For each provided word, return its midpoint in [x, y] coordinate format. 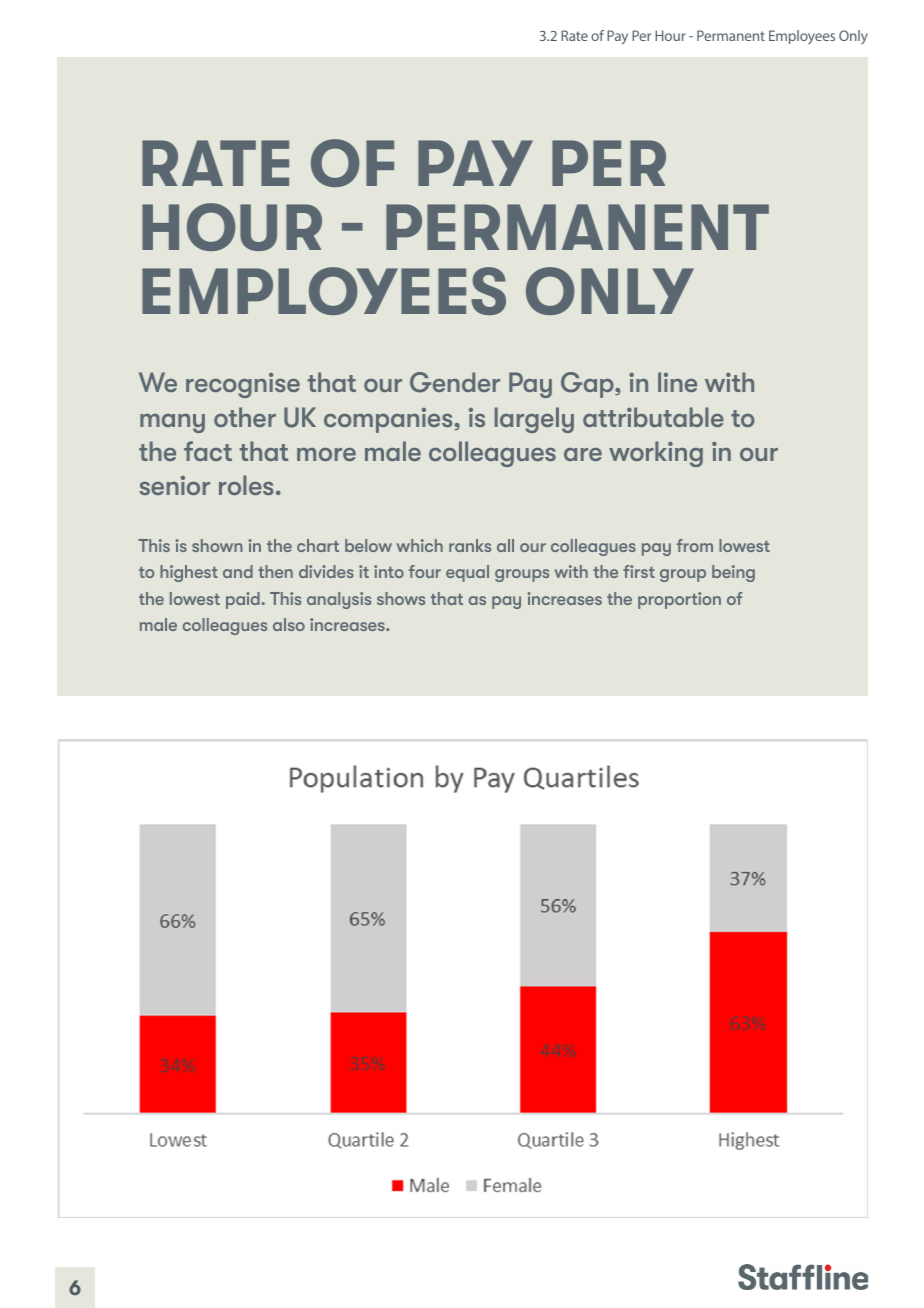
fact [208, 451]
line [677, 382]
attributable [653, 417]
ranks [470, 545]
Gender [455, 382]
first [639, 571]
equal [467, 573]
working [656, 454]
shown [217, 545]
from [694, 545]
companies [388, 420]
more [326, 454]
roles [246, 485]
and [238, 571]
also [289, 624]
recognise [243, 385]
